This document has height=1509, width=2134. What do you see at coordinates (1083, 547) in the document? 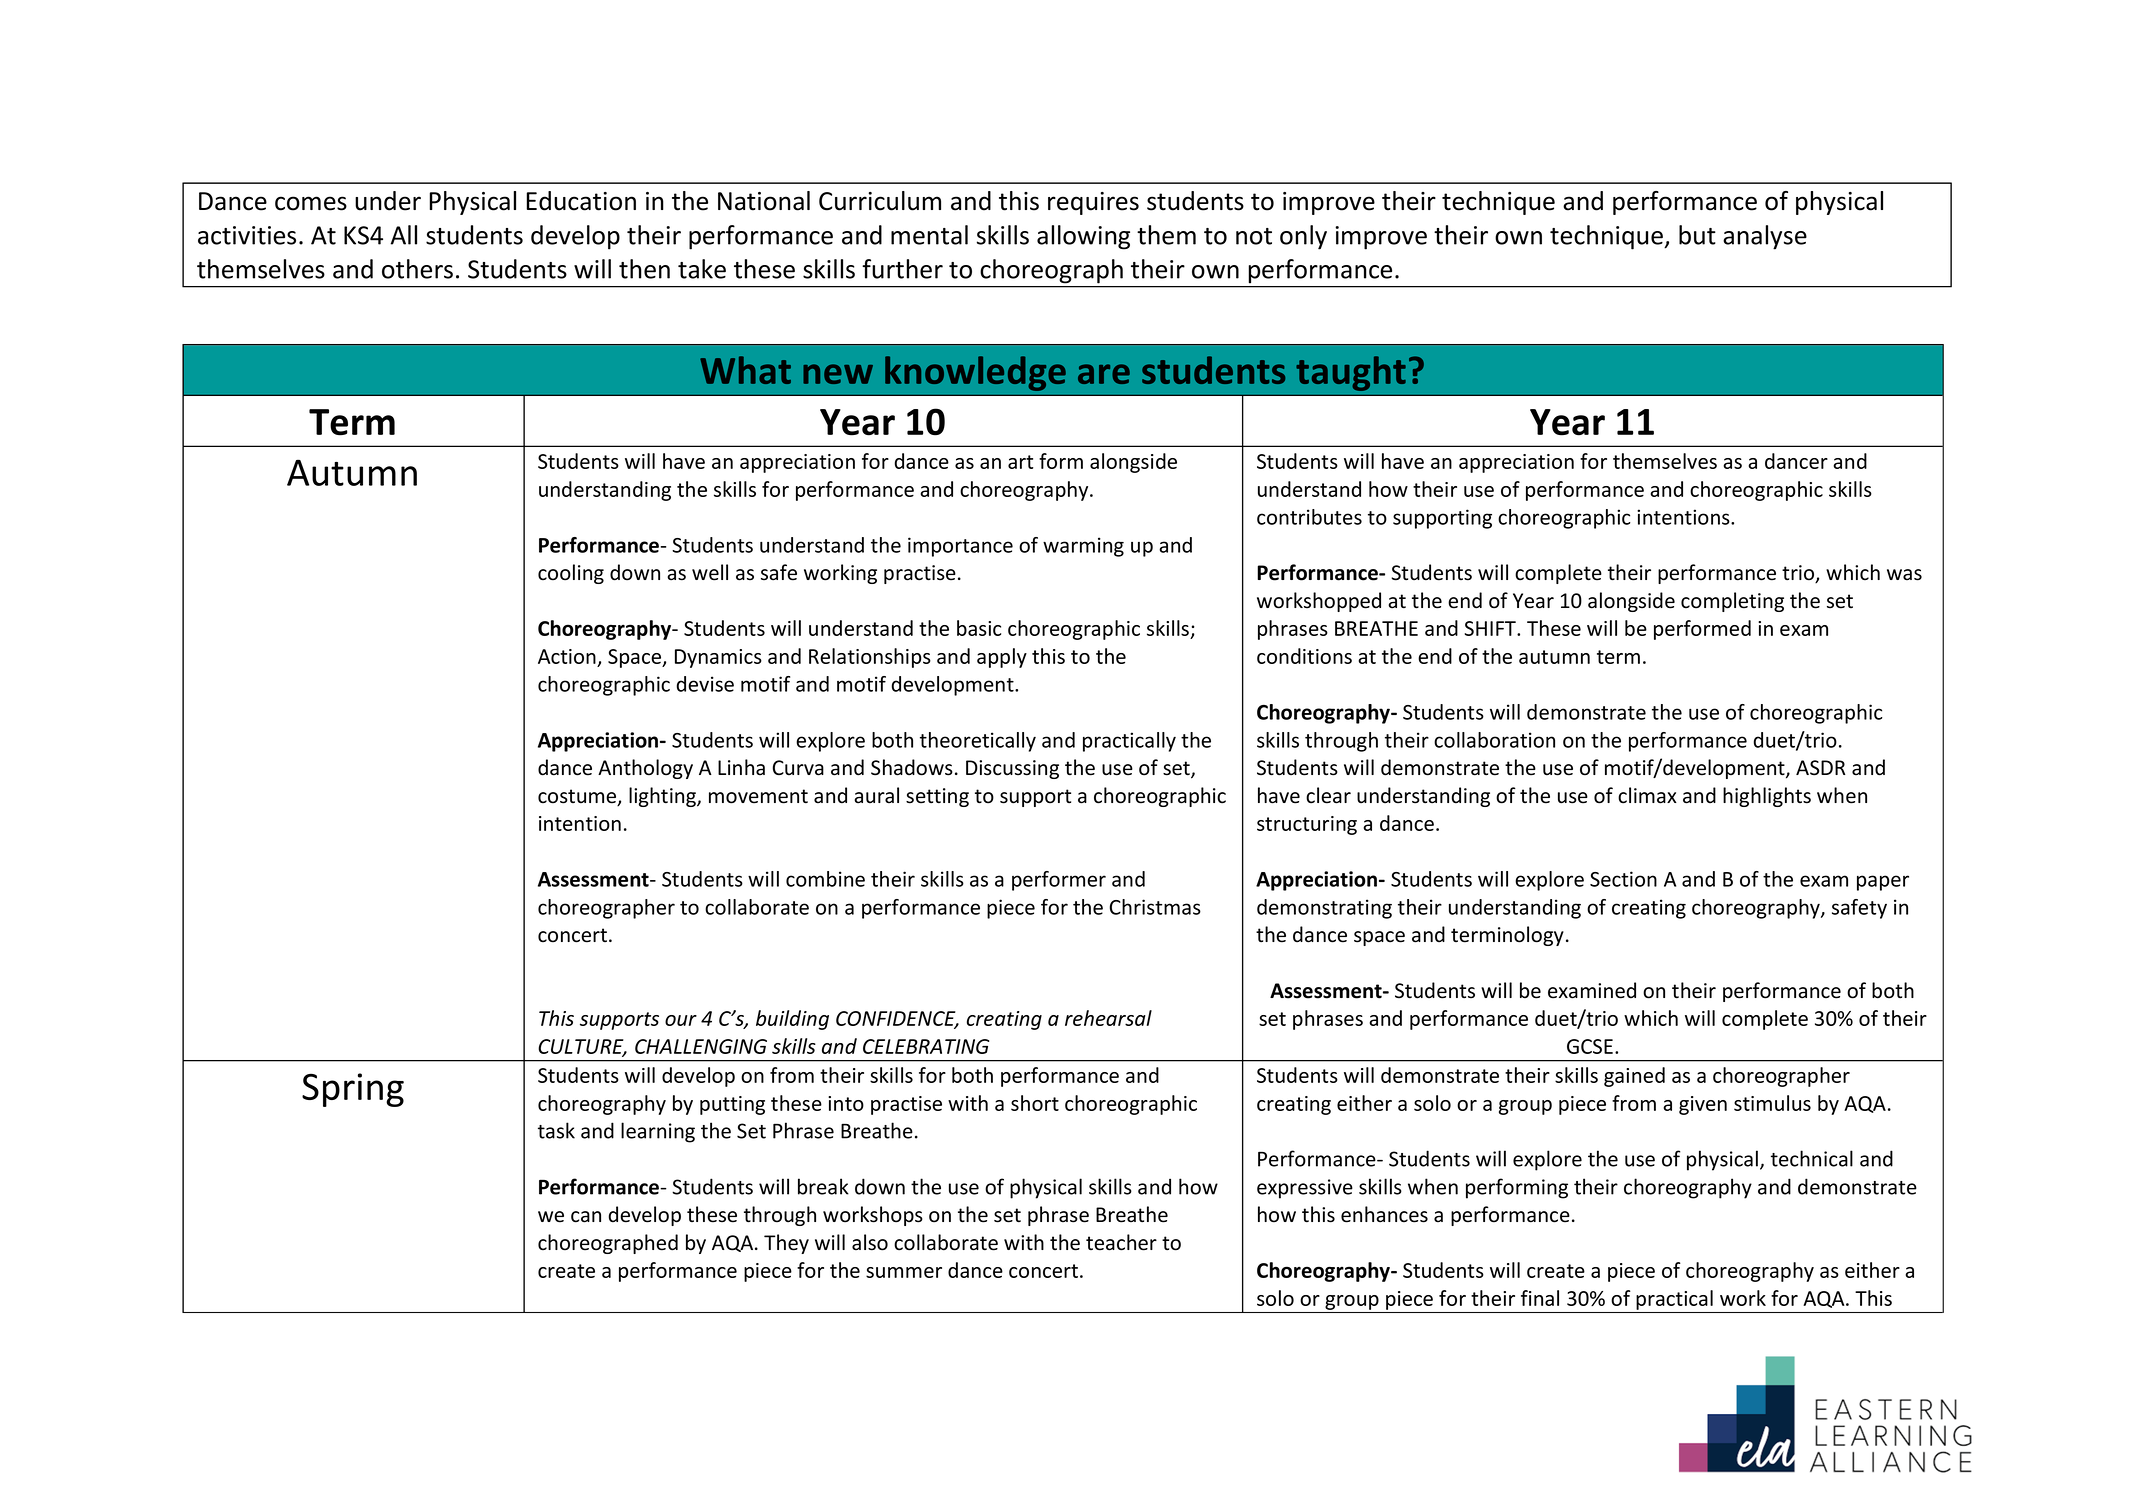
I see `warming` at bounding box center [1083, 547].
